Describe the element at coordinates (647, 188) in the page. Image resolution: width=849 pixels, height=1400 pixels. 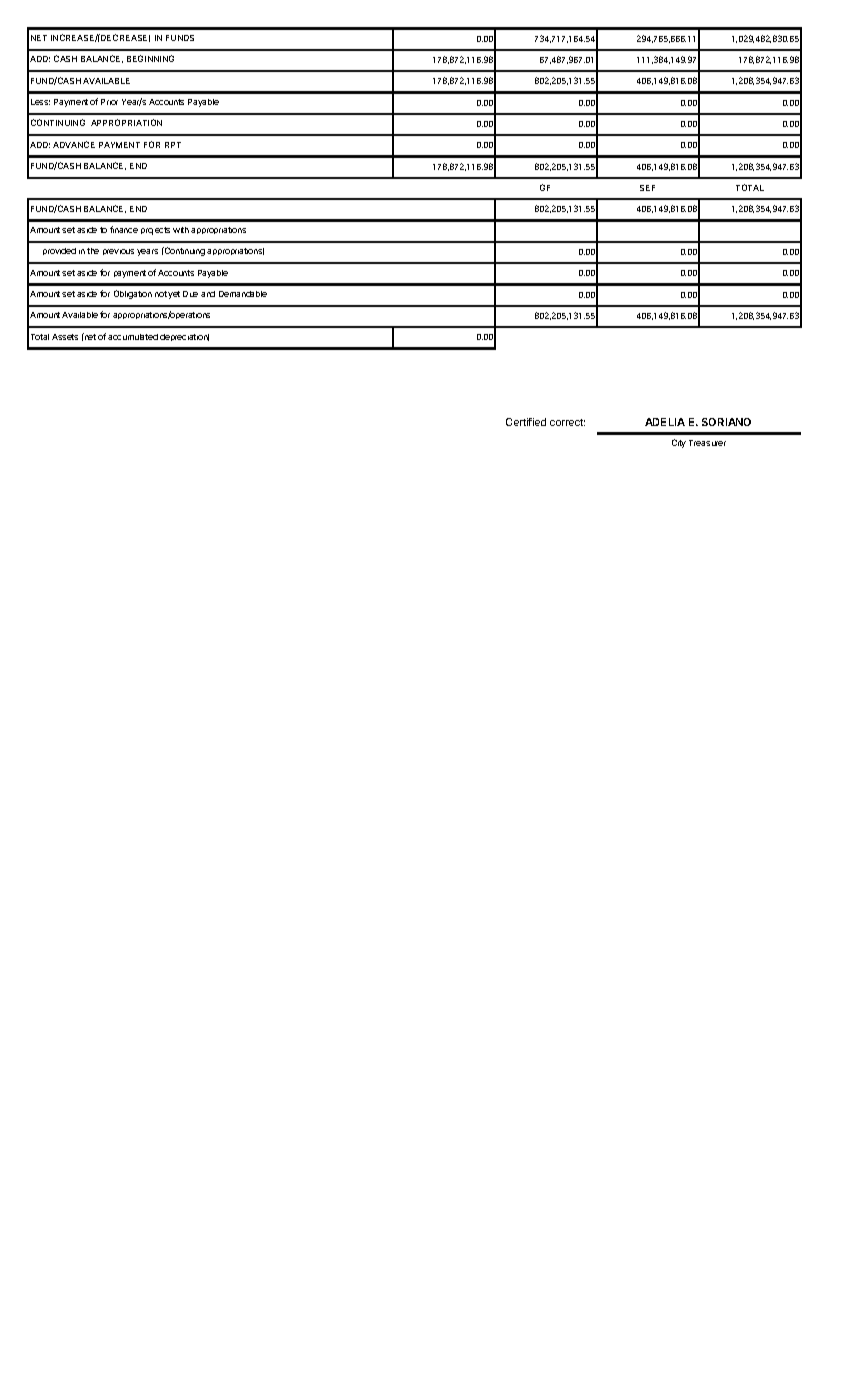
I see `SEF` at that location.
